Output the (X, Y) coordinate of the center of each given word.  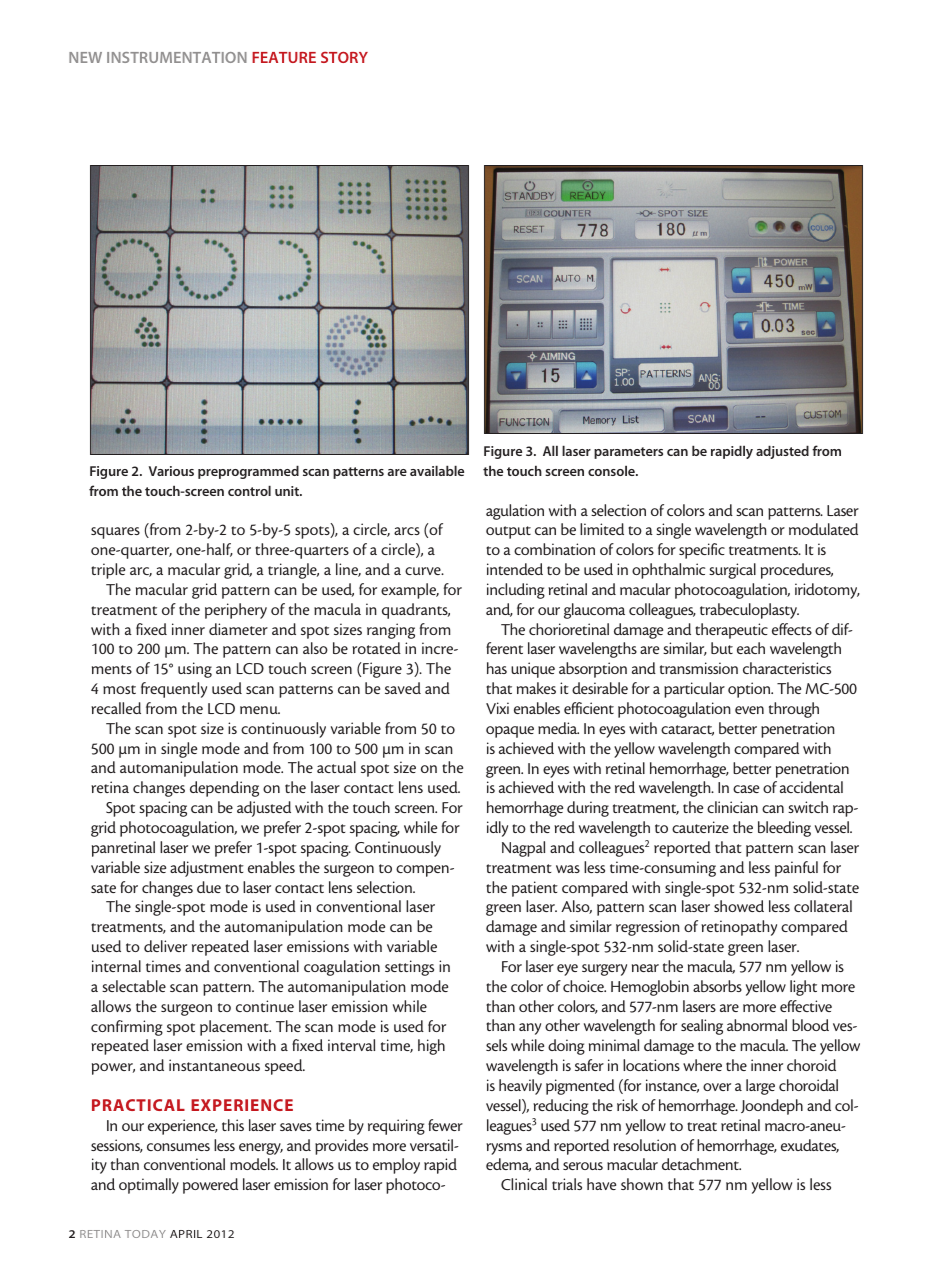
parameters (628, 453)
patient (535, 889)
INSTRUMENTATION (177, 57)
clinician (732, 807)
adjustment (207, 869)
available (437, 470)
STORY (344, 57)
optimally (149, 1186)
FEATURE (284, 57)
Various (171, 471)
